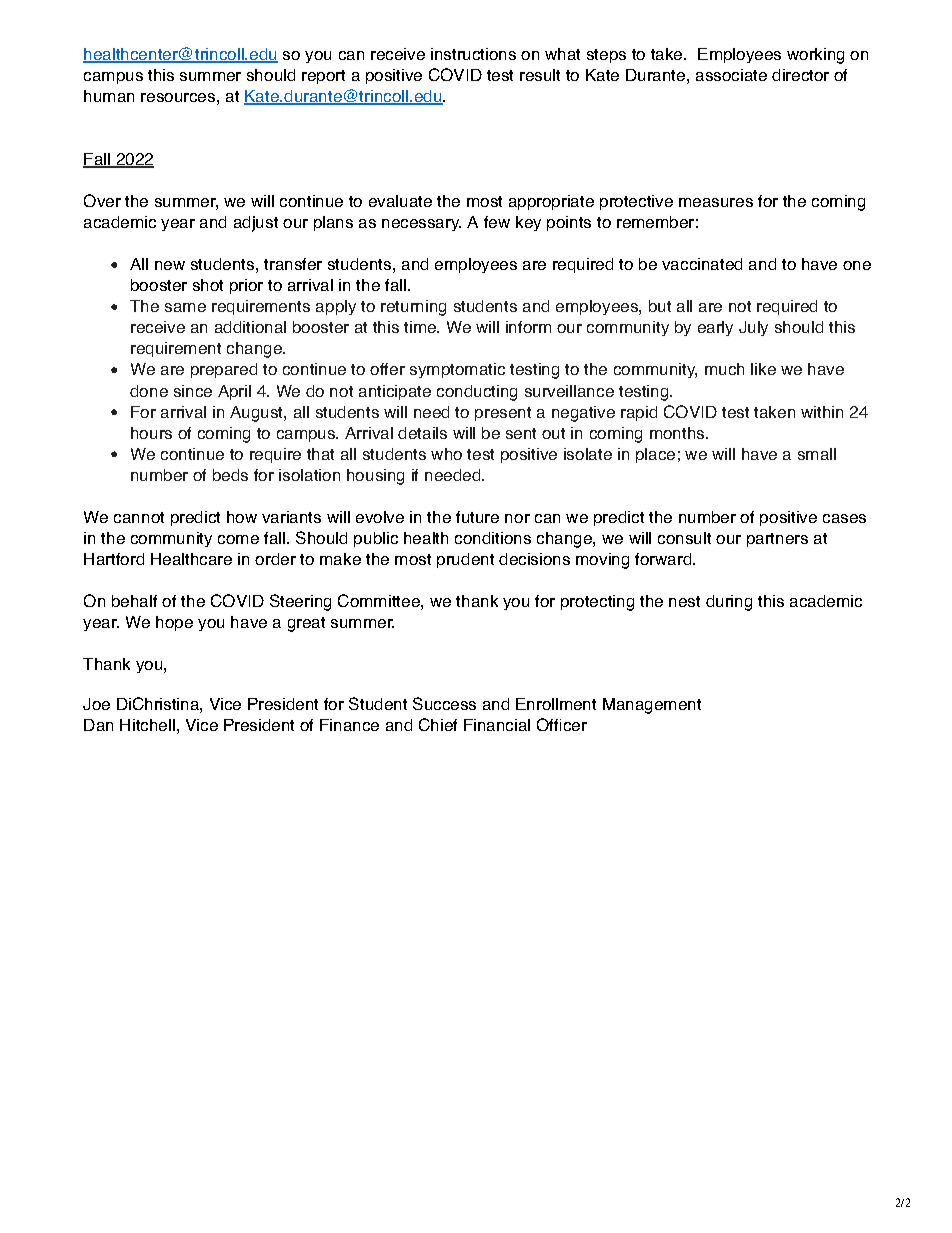 The width and height of the document is (952, 1233). I want to click on Management, so click(652, 706).
